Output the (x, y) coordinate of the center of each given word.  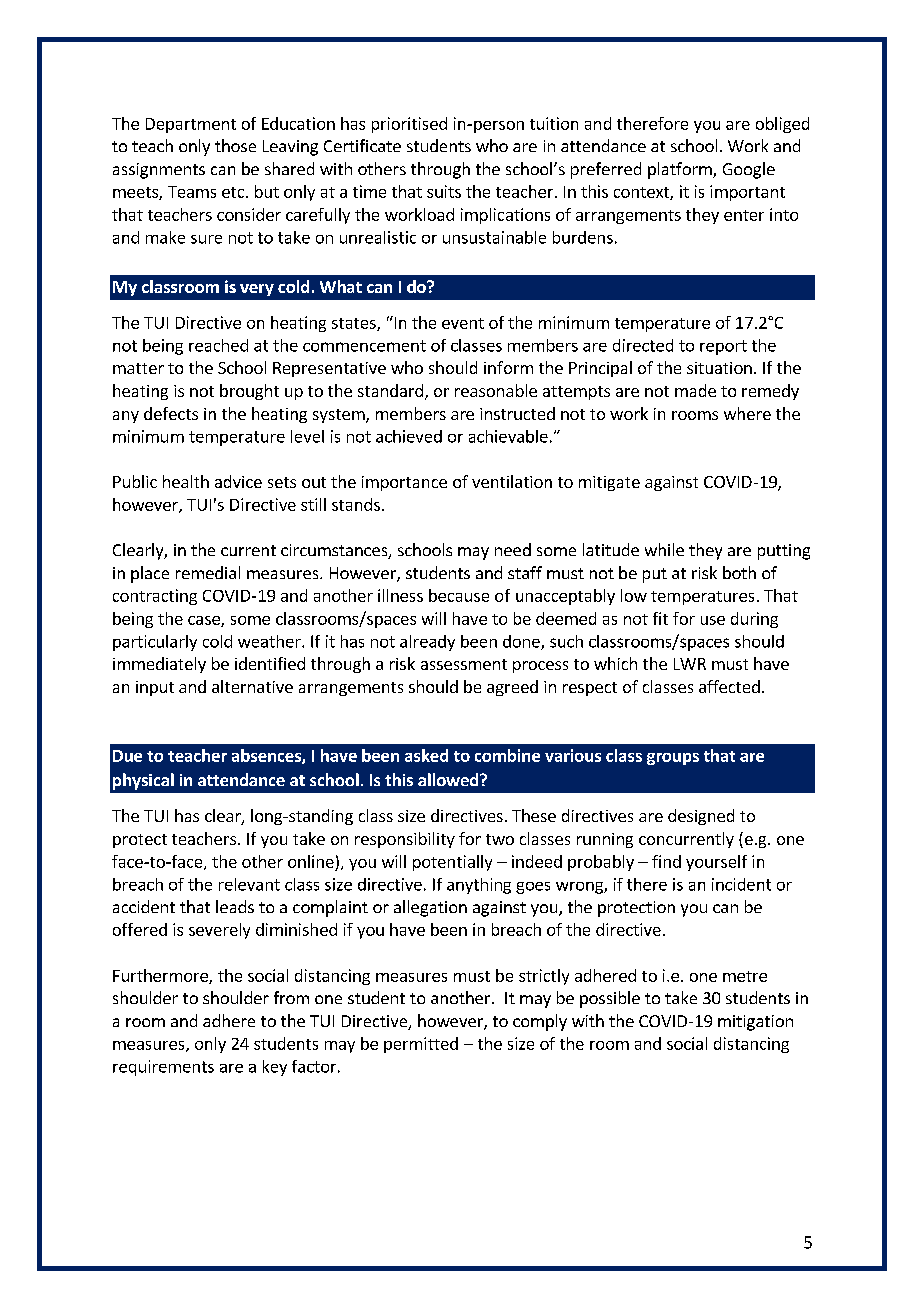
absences (267, 756)
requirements (163, 1068)
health (186, 481)
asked (426, 755)
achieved (409, 436)
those (235, 145)
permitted (421, 1045)
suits (444, 191)
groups (673, 759)
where (747, 413)
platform (681, 170)
